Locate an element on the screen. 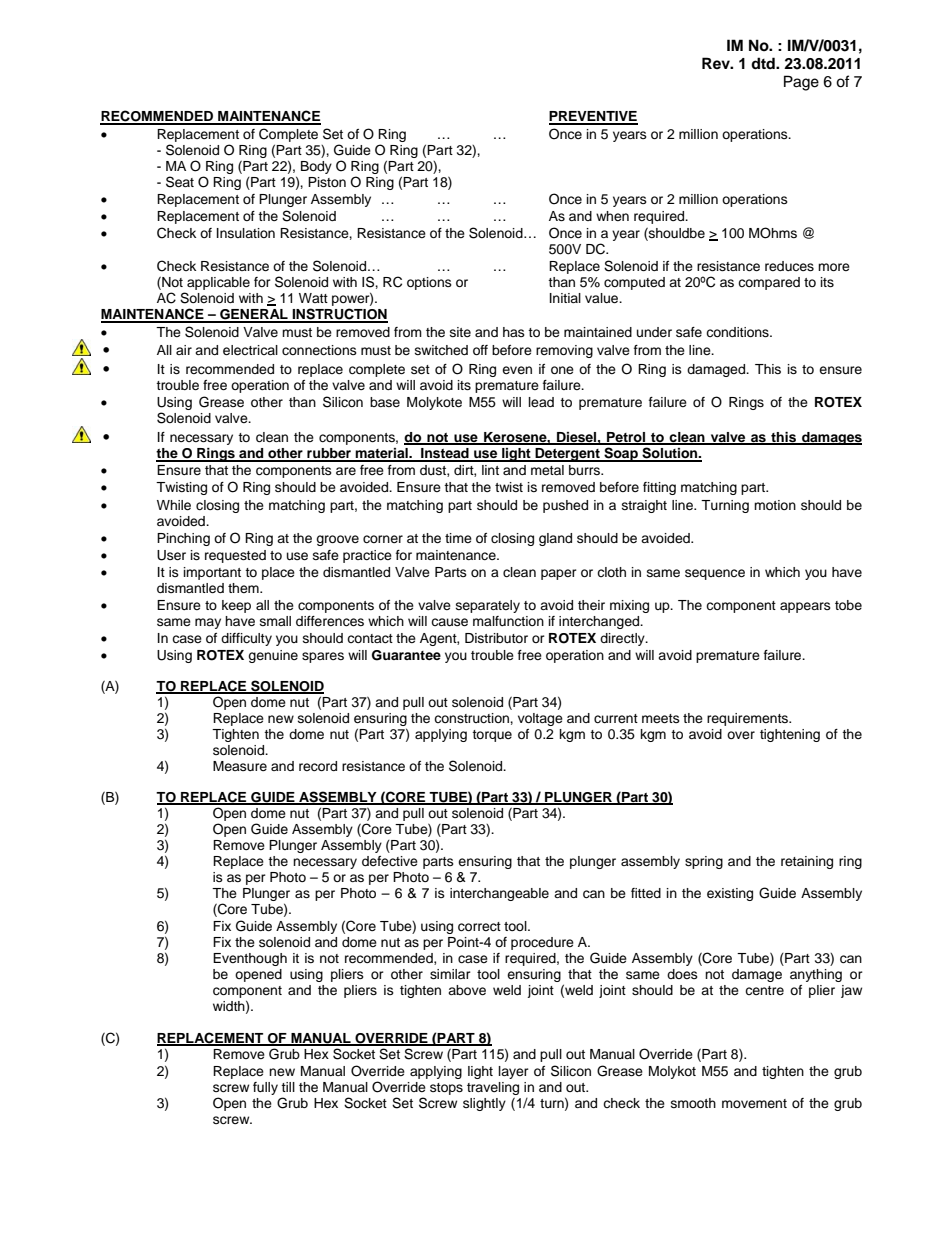 The image size is (952, 1233). Page is located at coordinates (801, 83).
